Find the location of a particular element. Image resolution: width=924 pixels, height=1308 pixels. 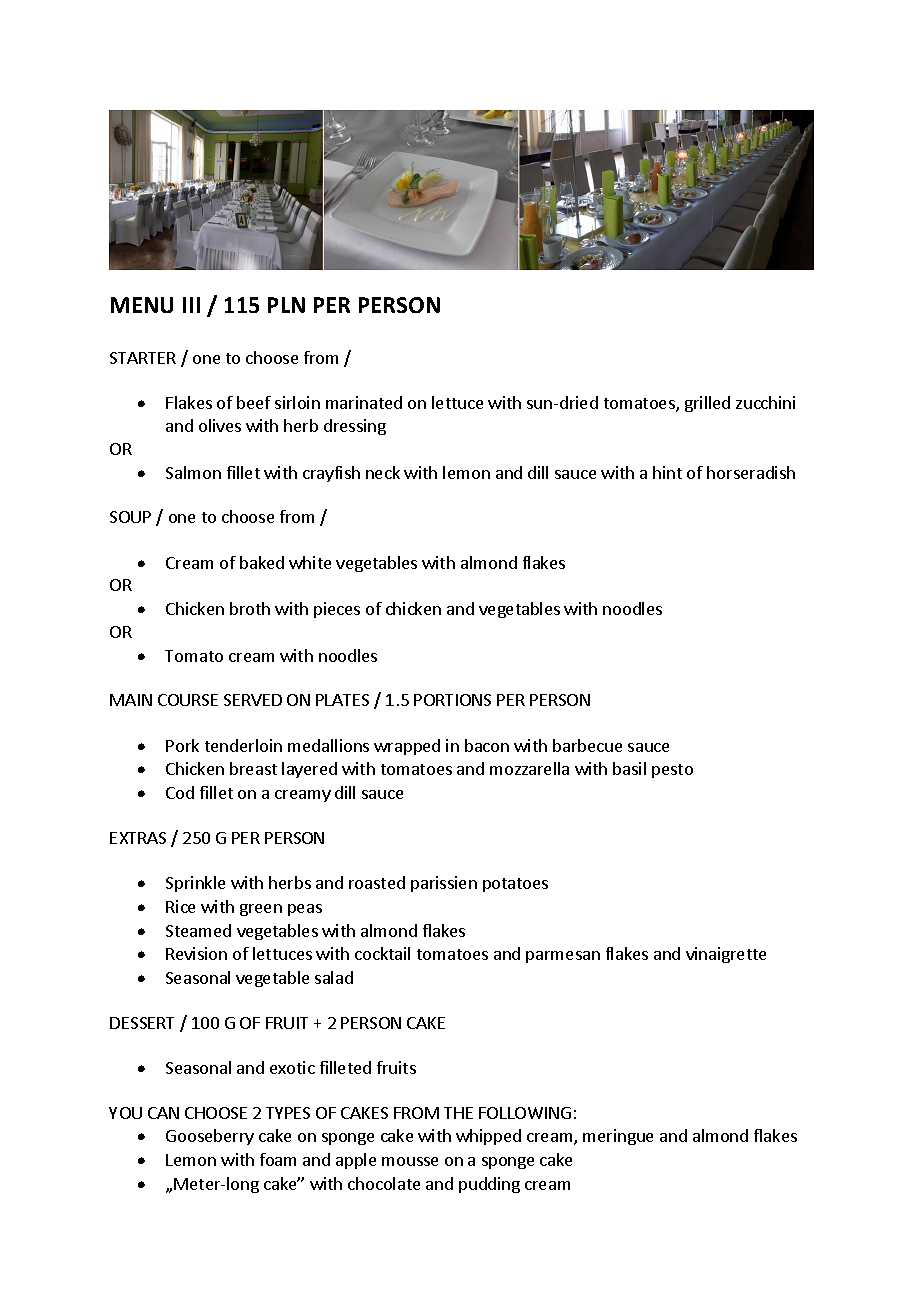

COURSE is located at coordinates (188, 700).
